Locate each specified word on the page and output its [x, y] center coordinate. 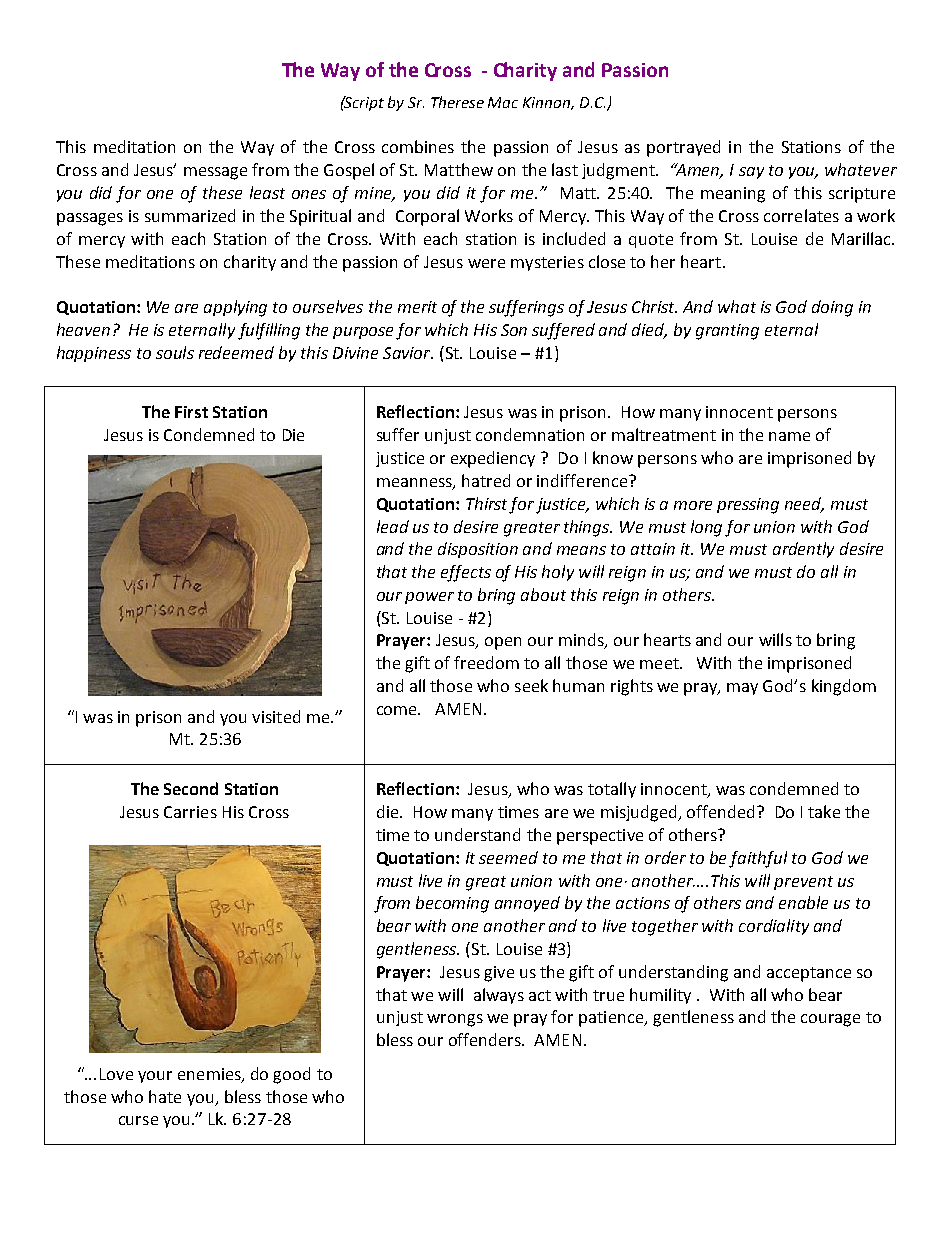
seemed [508, 857]
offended [720, 811]
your [155, 1077]
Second [191, 788]
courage [830, 1020]
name [789, 436]
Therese [457, 102]
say [751, 173]
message [215, 173]
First [191, 412]
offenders [486, 1039]
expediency [493, 459]
